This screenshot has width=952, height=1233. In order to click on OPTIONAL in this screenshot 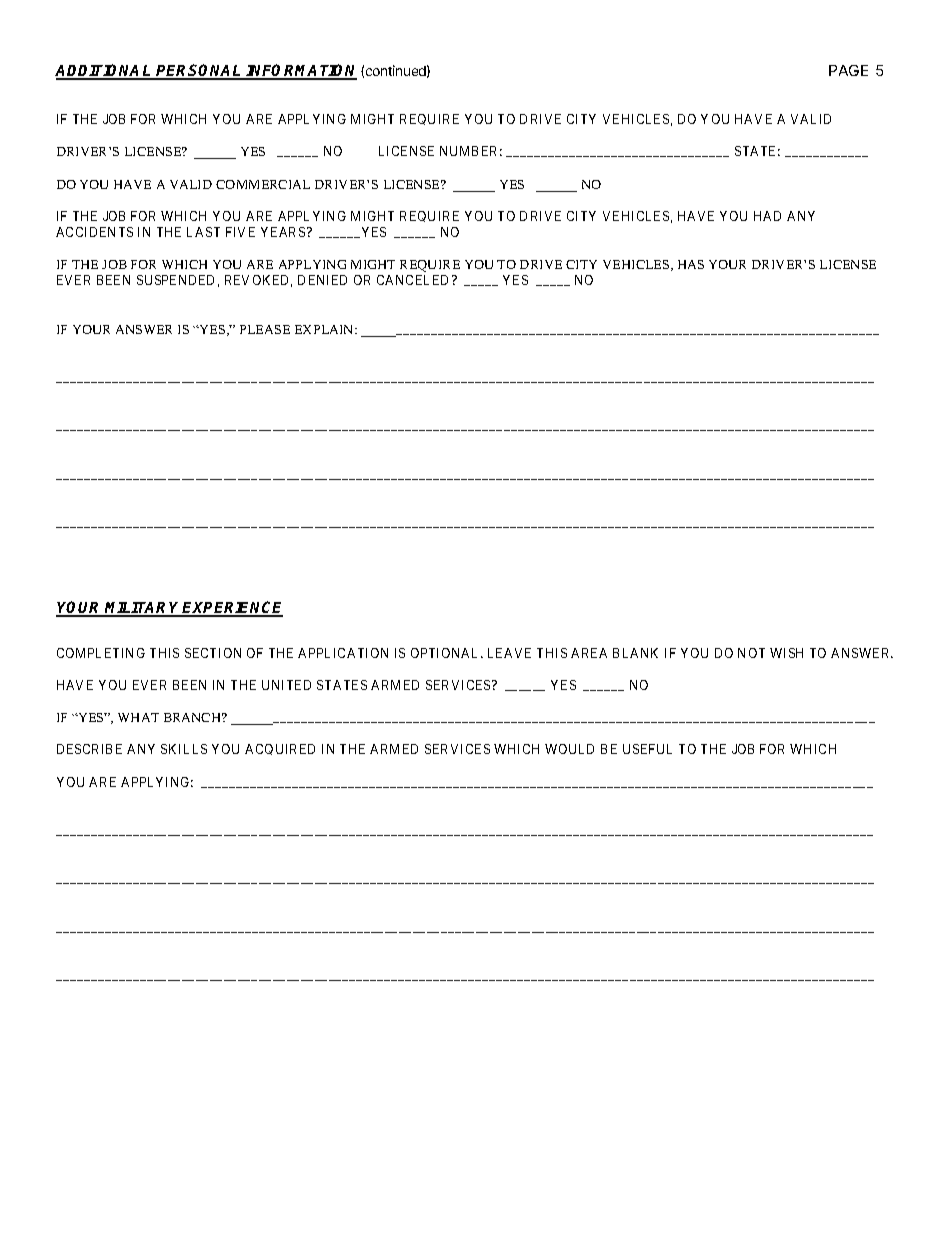, I will do `click(447, 653)`.
